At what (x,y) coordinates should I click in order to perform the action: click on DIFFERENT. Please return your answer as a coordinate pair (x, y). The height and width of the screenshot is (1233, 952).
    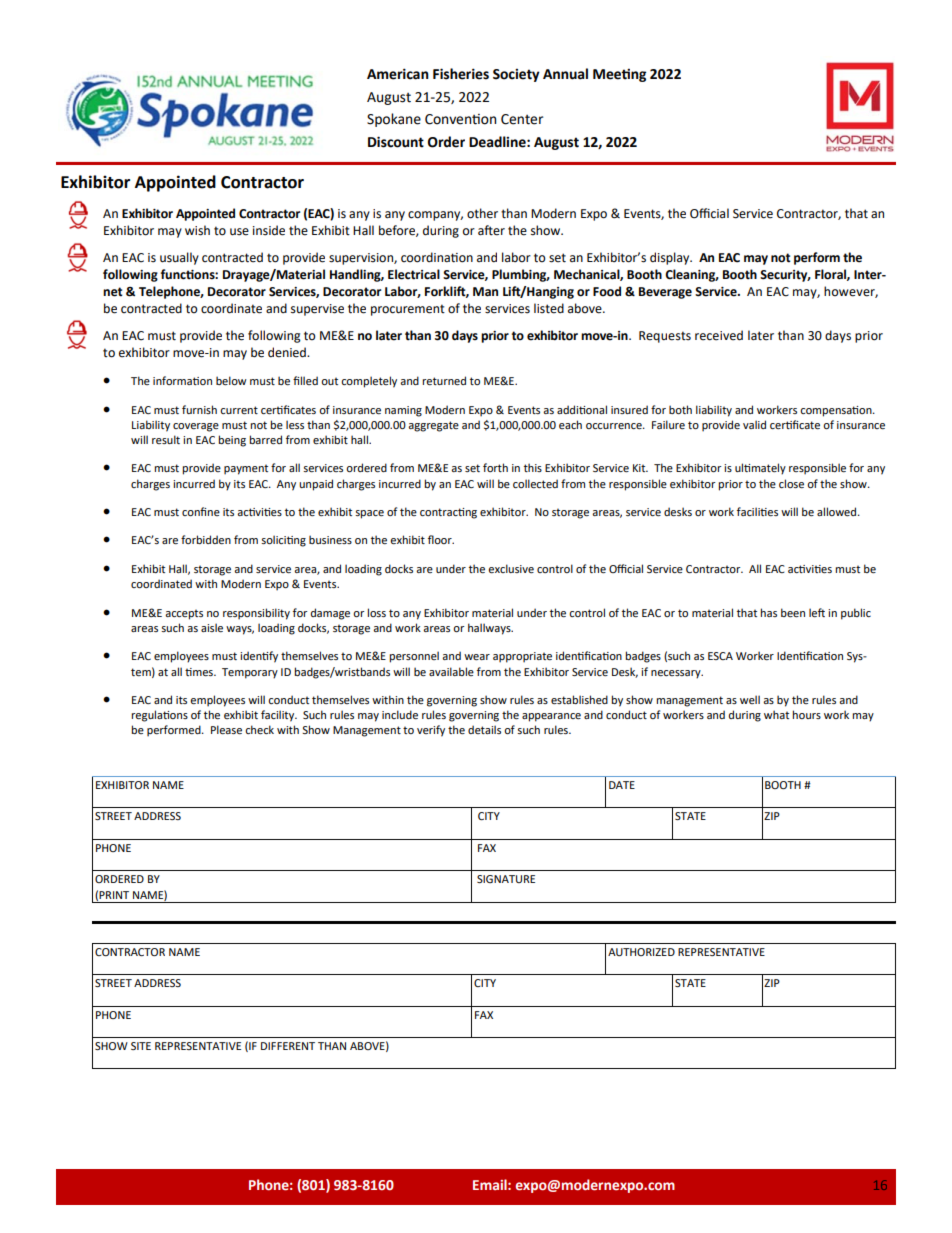
    Looking at the image, I should click on (288, 1046).
